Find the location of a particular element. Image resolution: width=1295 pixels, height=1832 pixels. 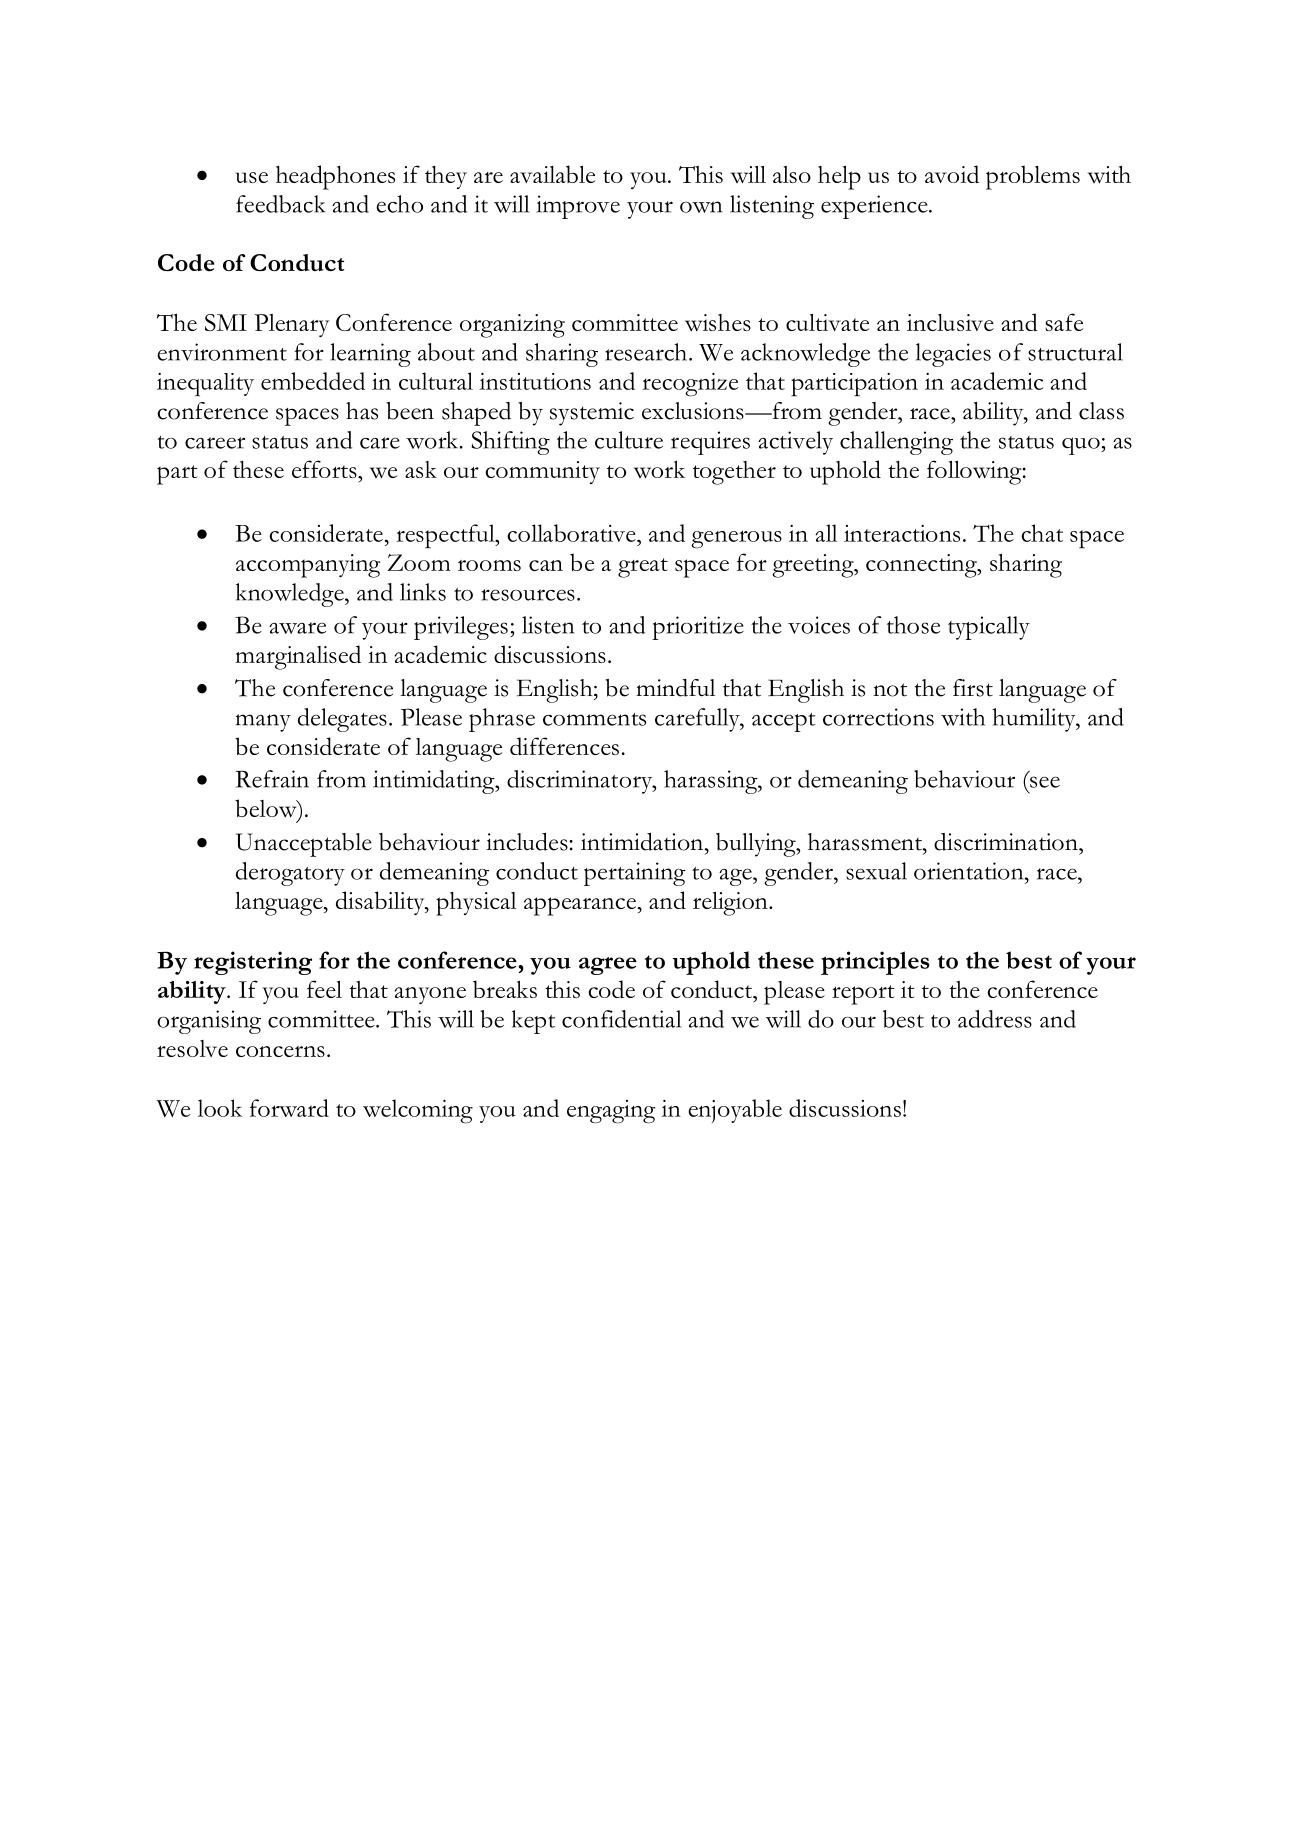

together is located at coordinates (734, 473).
